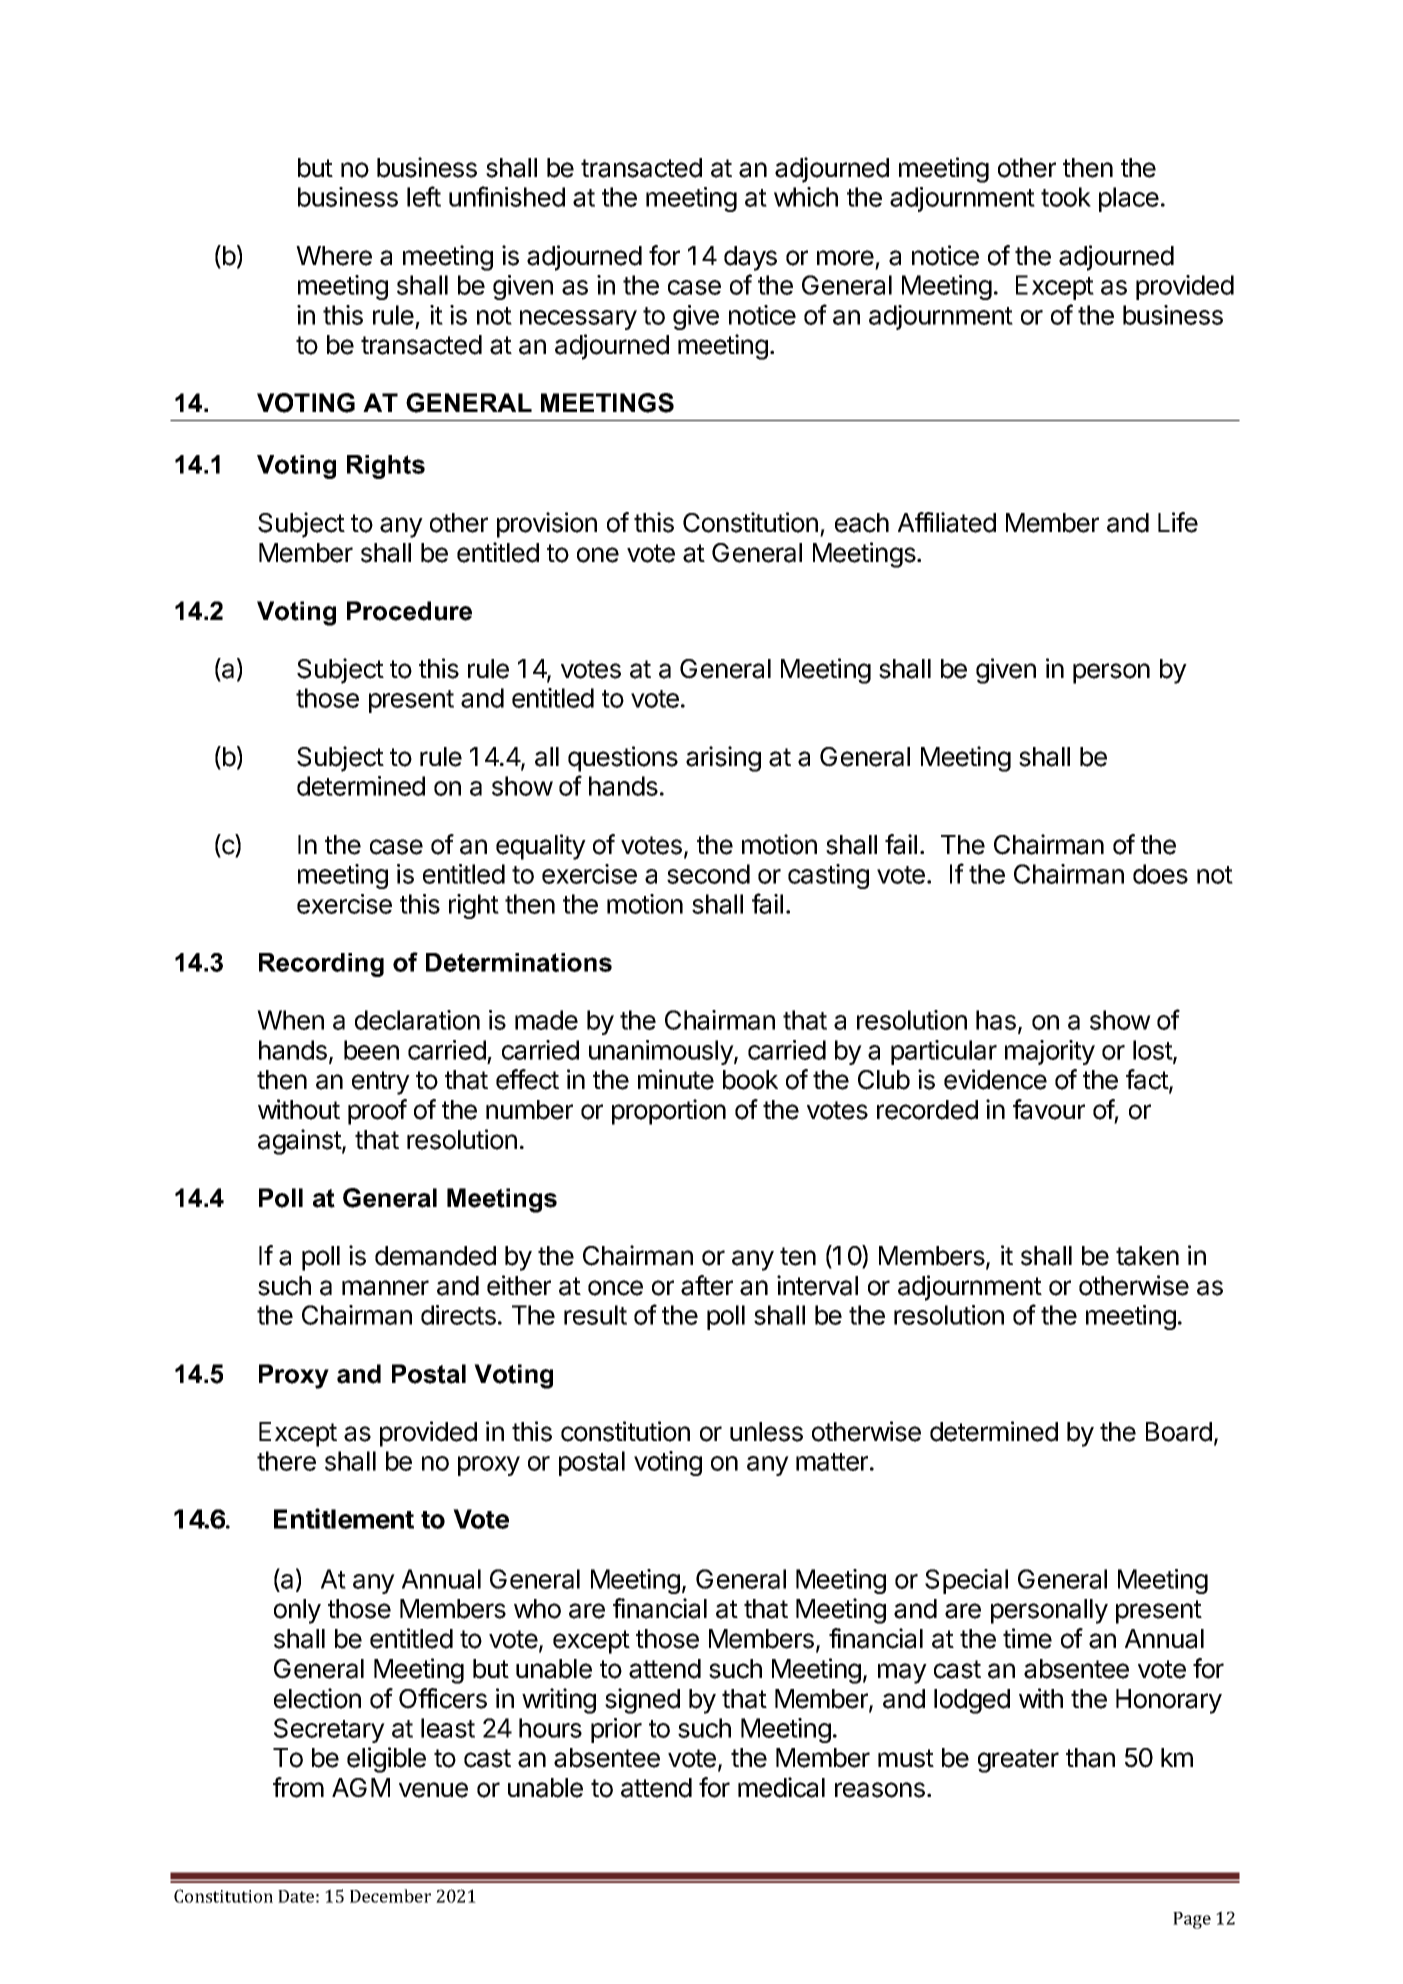  I want to click on majority, so click(1050, 1052).
